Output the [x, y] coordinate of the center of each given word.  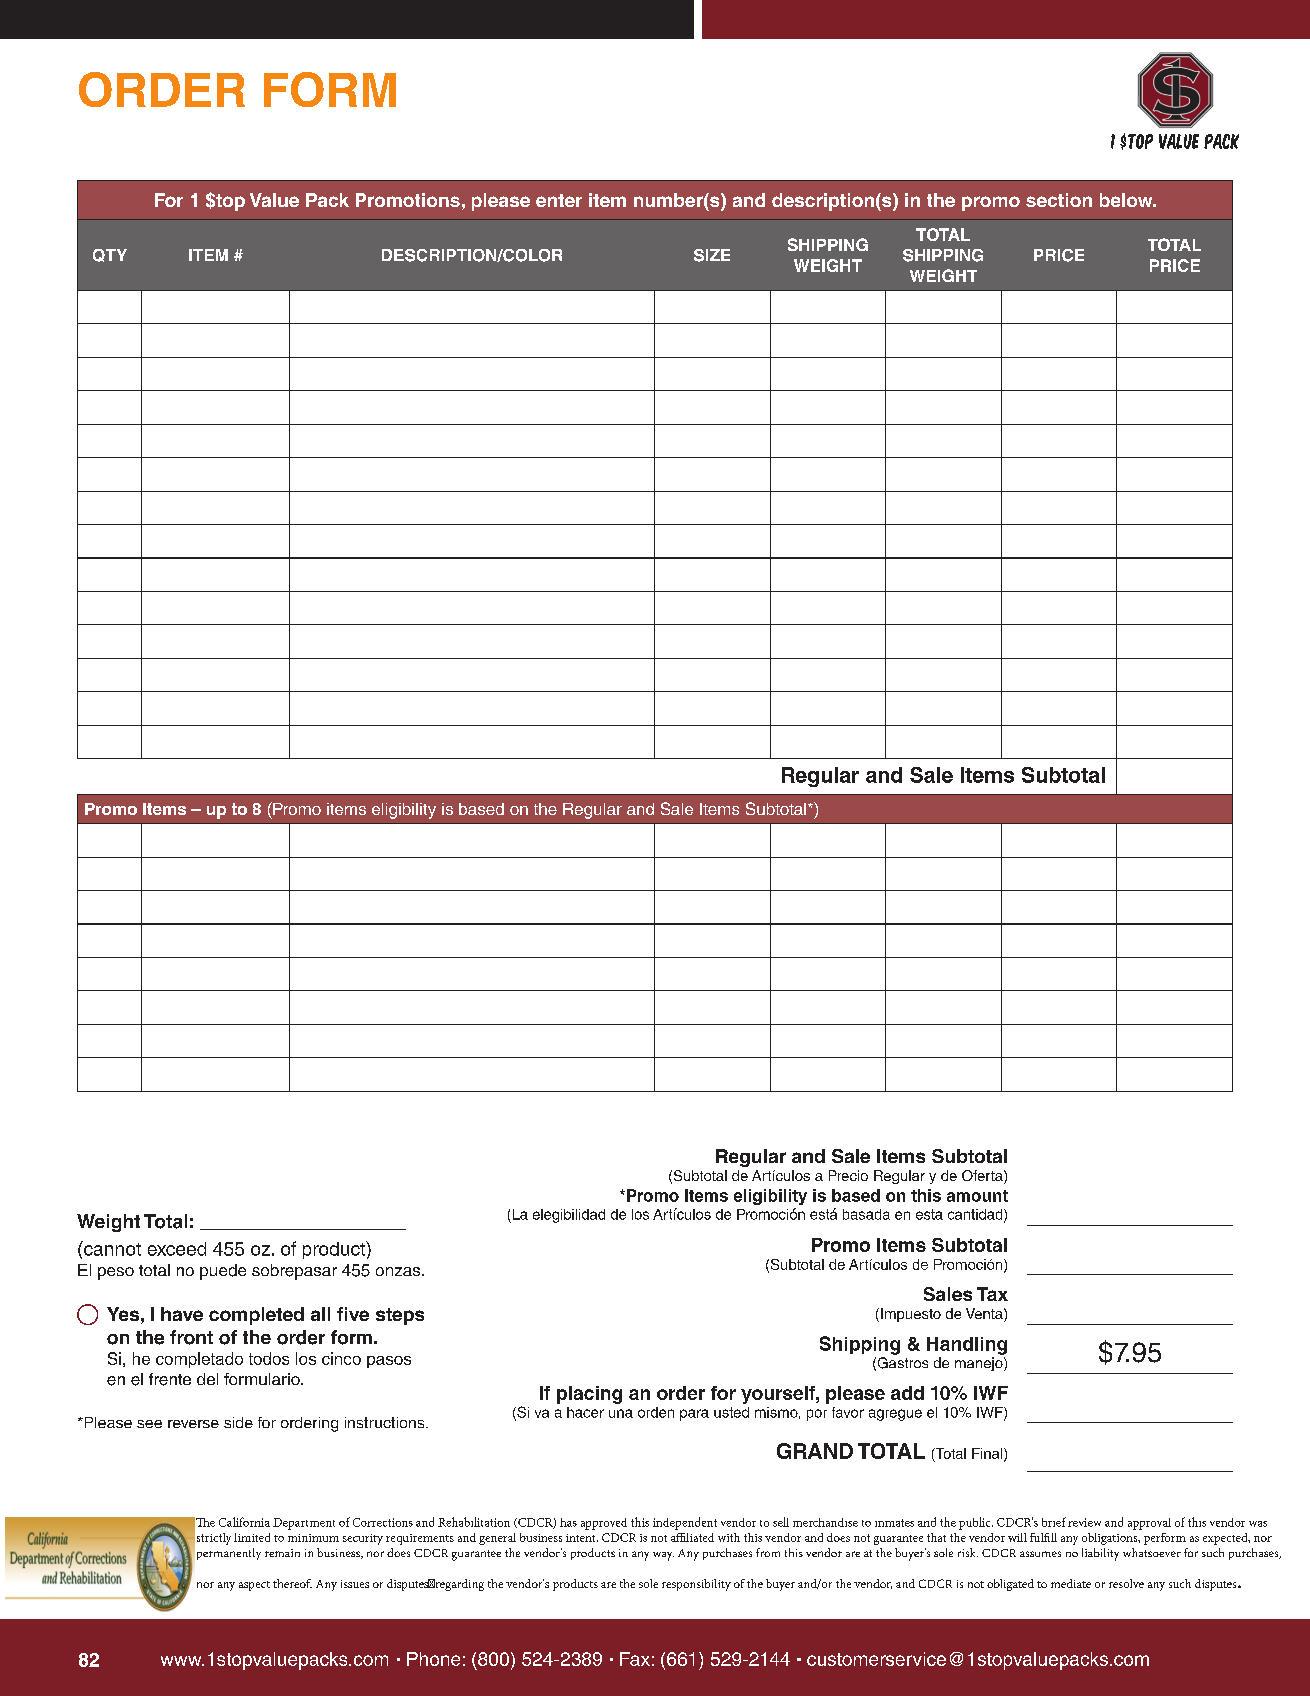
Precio [848, 1175]
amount [977, 1196]
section [1059, 200]
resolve [1126, 1583]
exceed [177, 1249]
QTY [110, 255]
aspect [254, 1586]
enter [559, 200]
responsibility [696, 1585]
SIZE [712, 255]
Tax [992, 1294]
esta [929, 1214]
